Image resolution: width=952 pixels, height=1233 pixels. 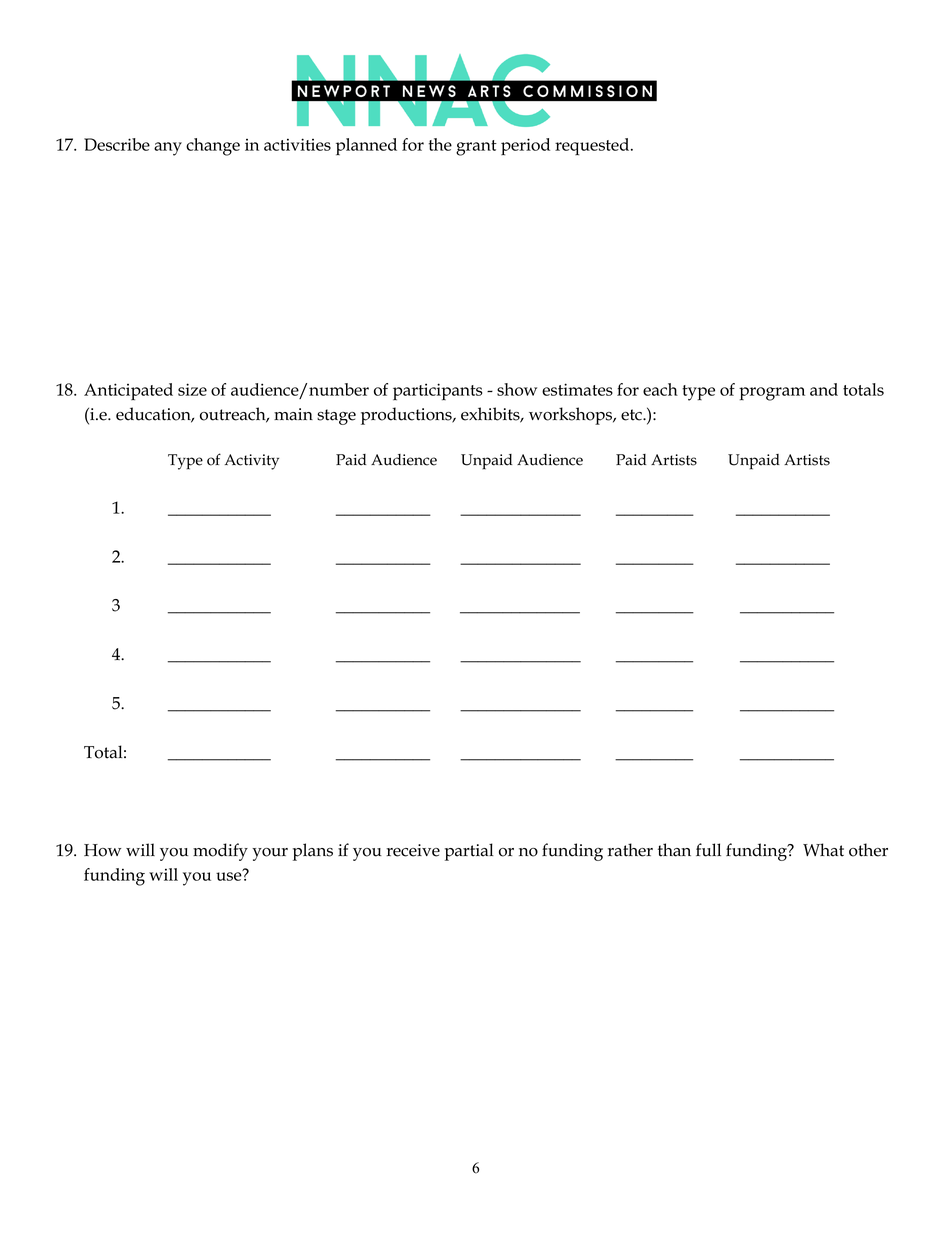 What do you see at coordinates (593, 147) in the page?
I see `requested` at bounding box center [593, 147].
